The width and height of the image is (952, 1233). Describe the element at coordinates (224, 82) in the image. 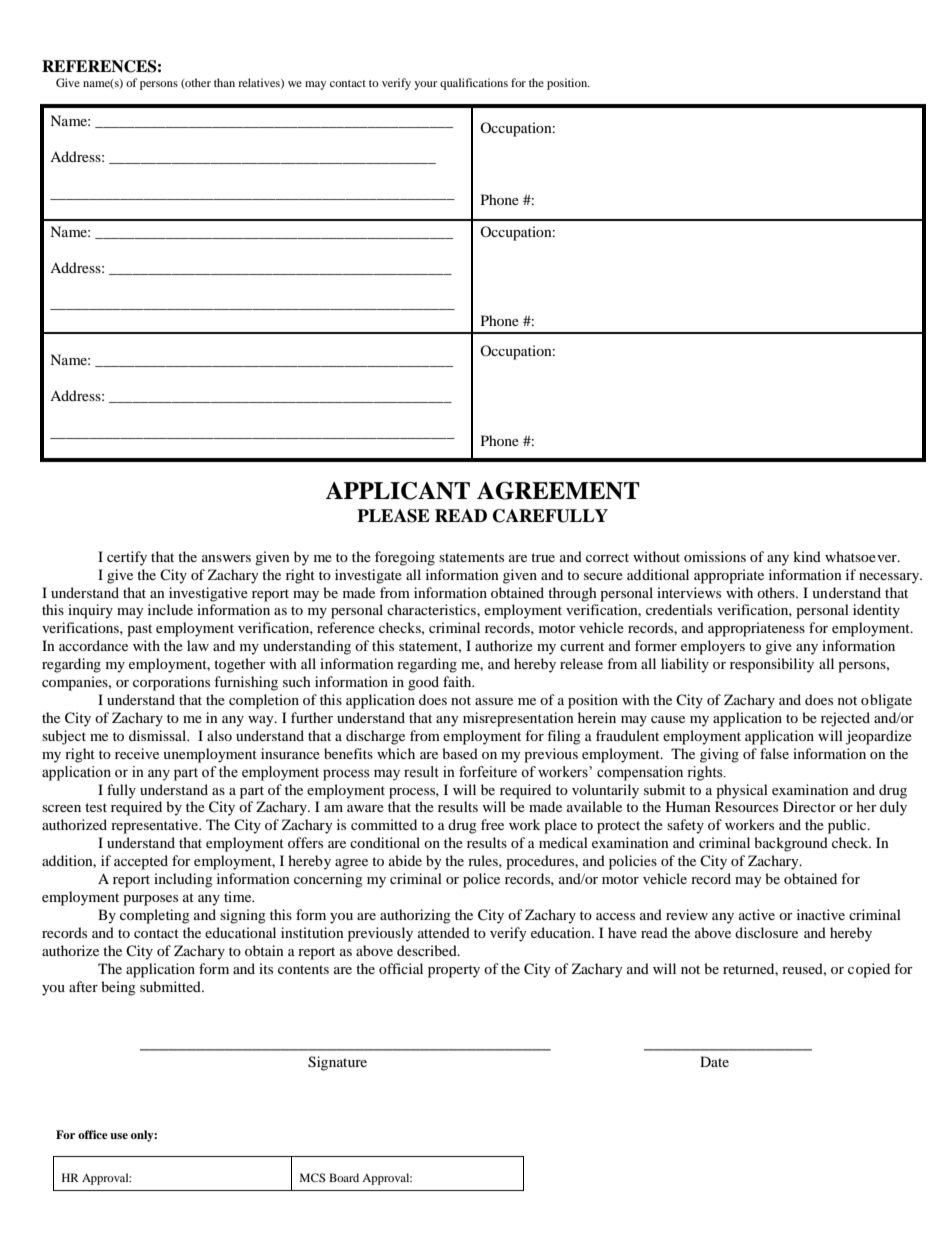

I see `than` at that location.
